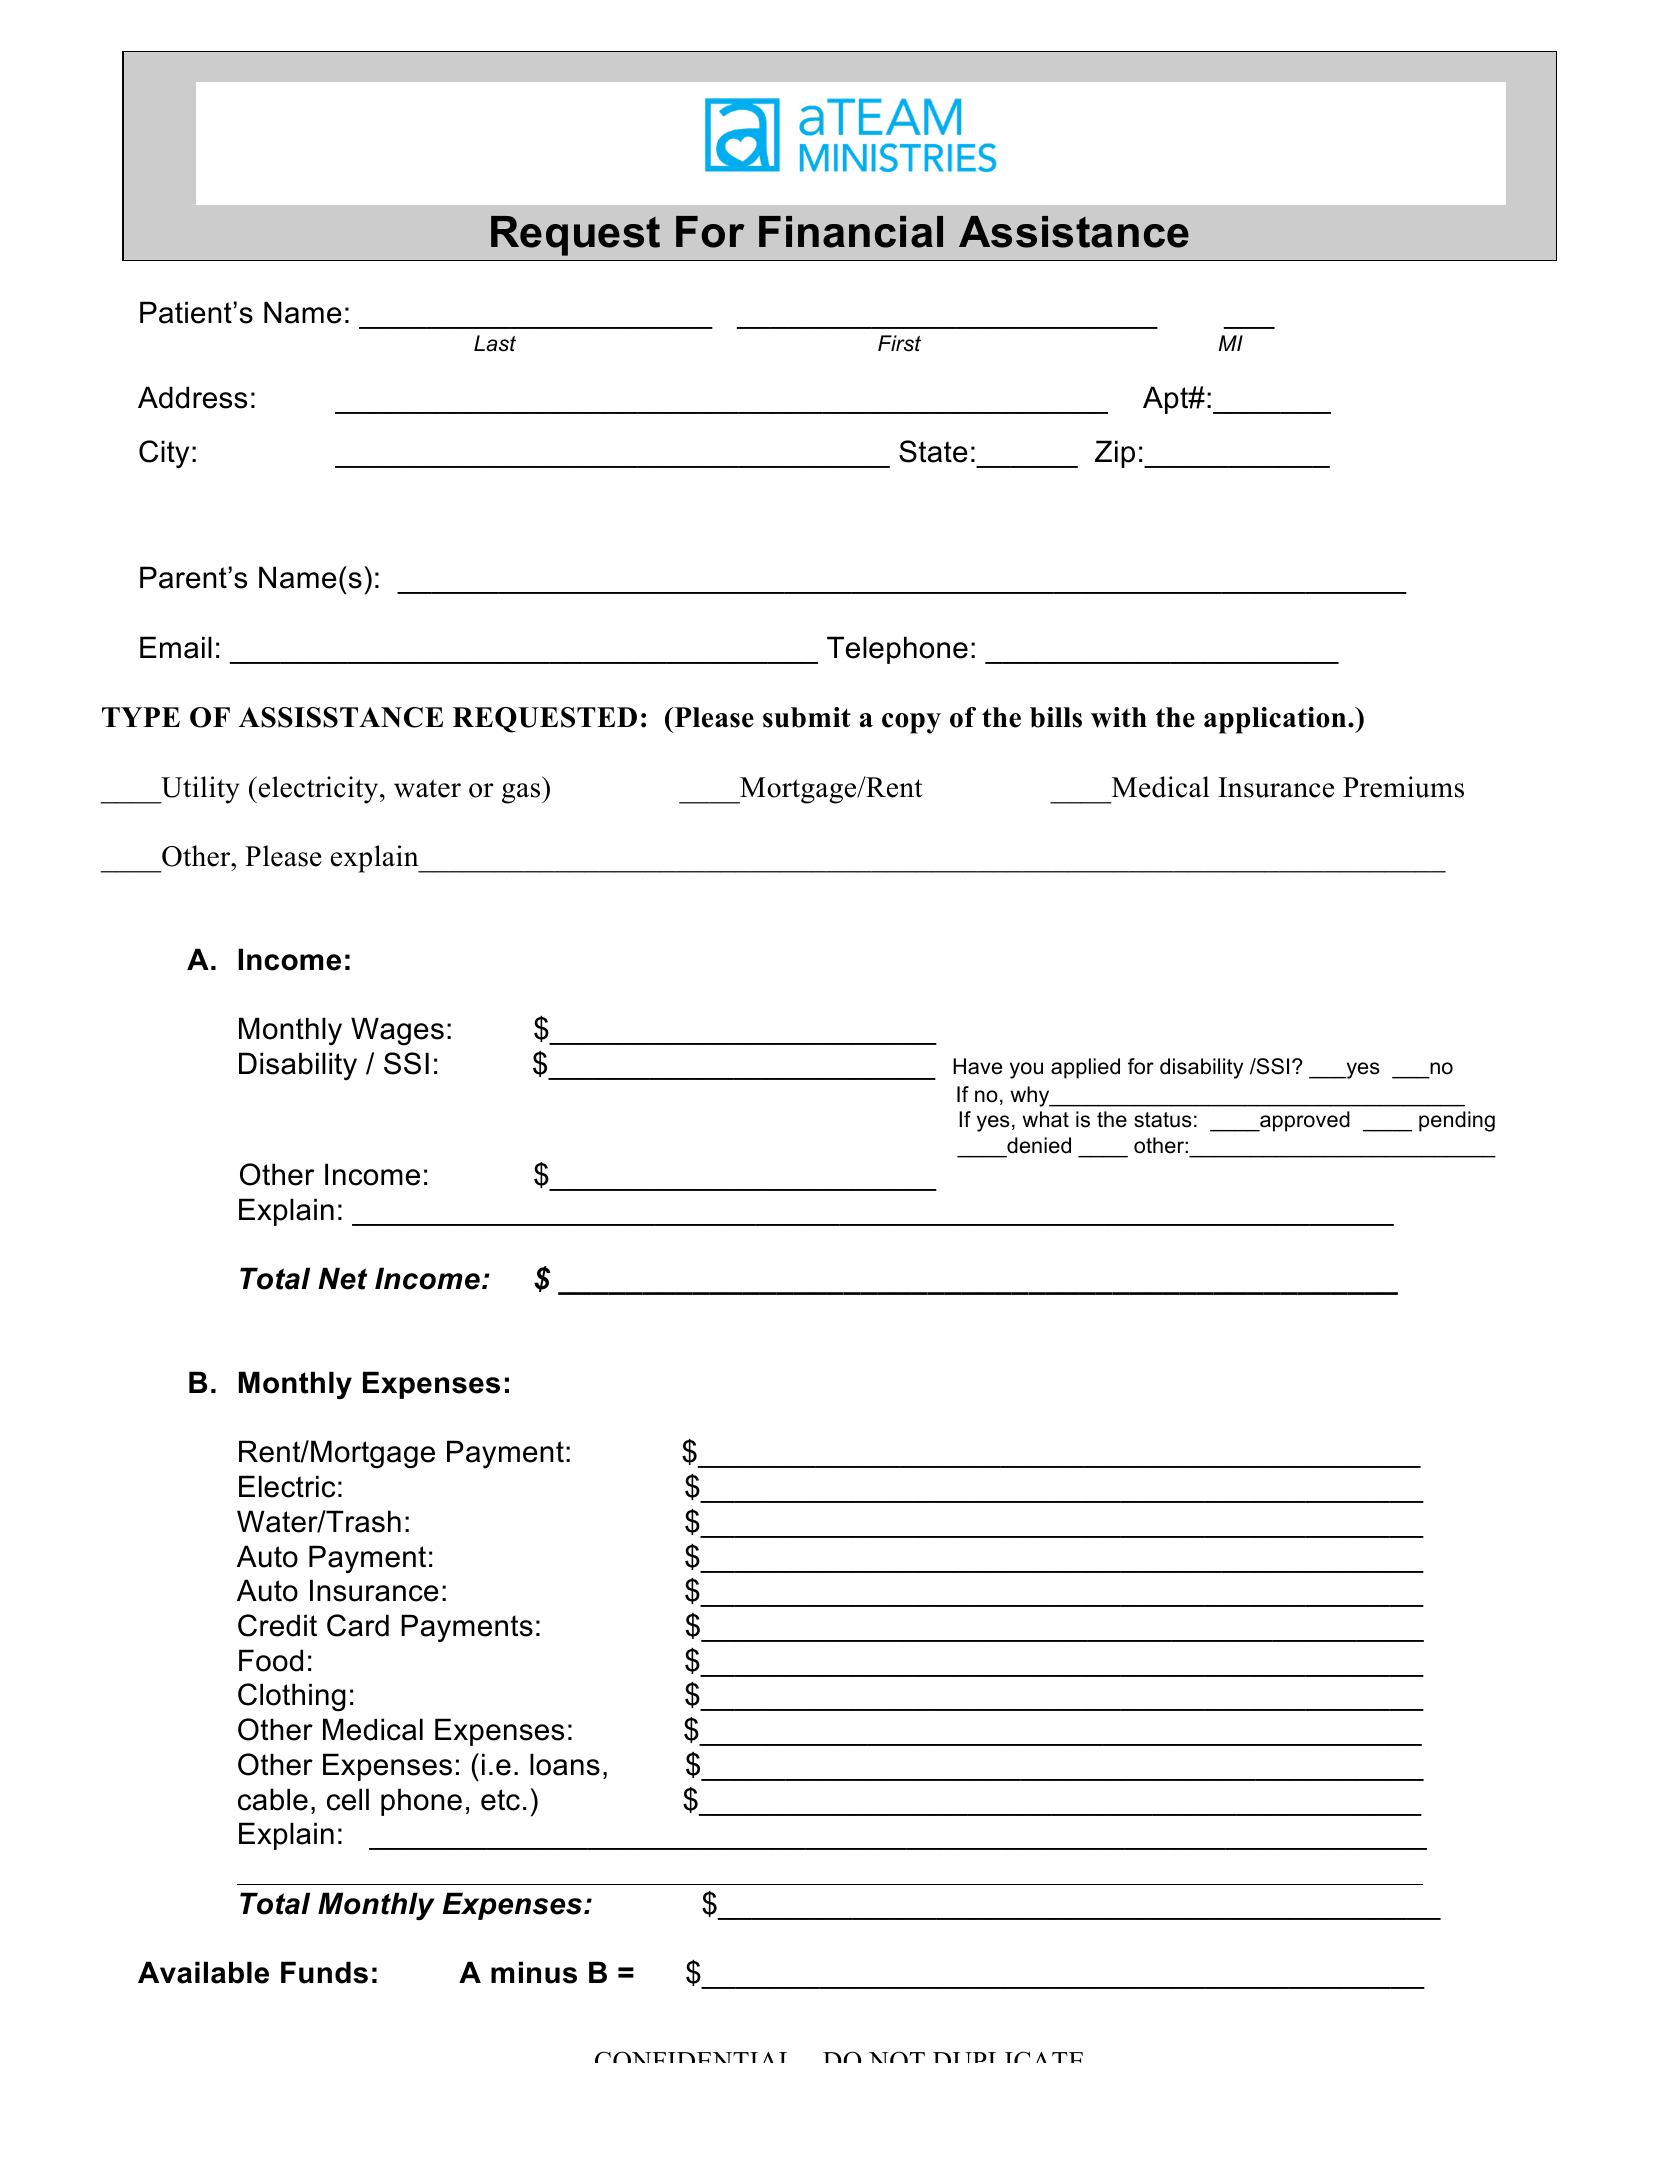  What do you see at coordinates (565, 1764) in the screenshot?
I see `loans` at bounding box center [565, 1764].
